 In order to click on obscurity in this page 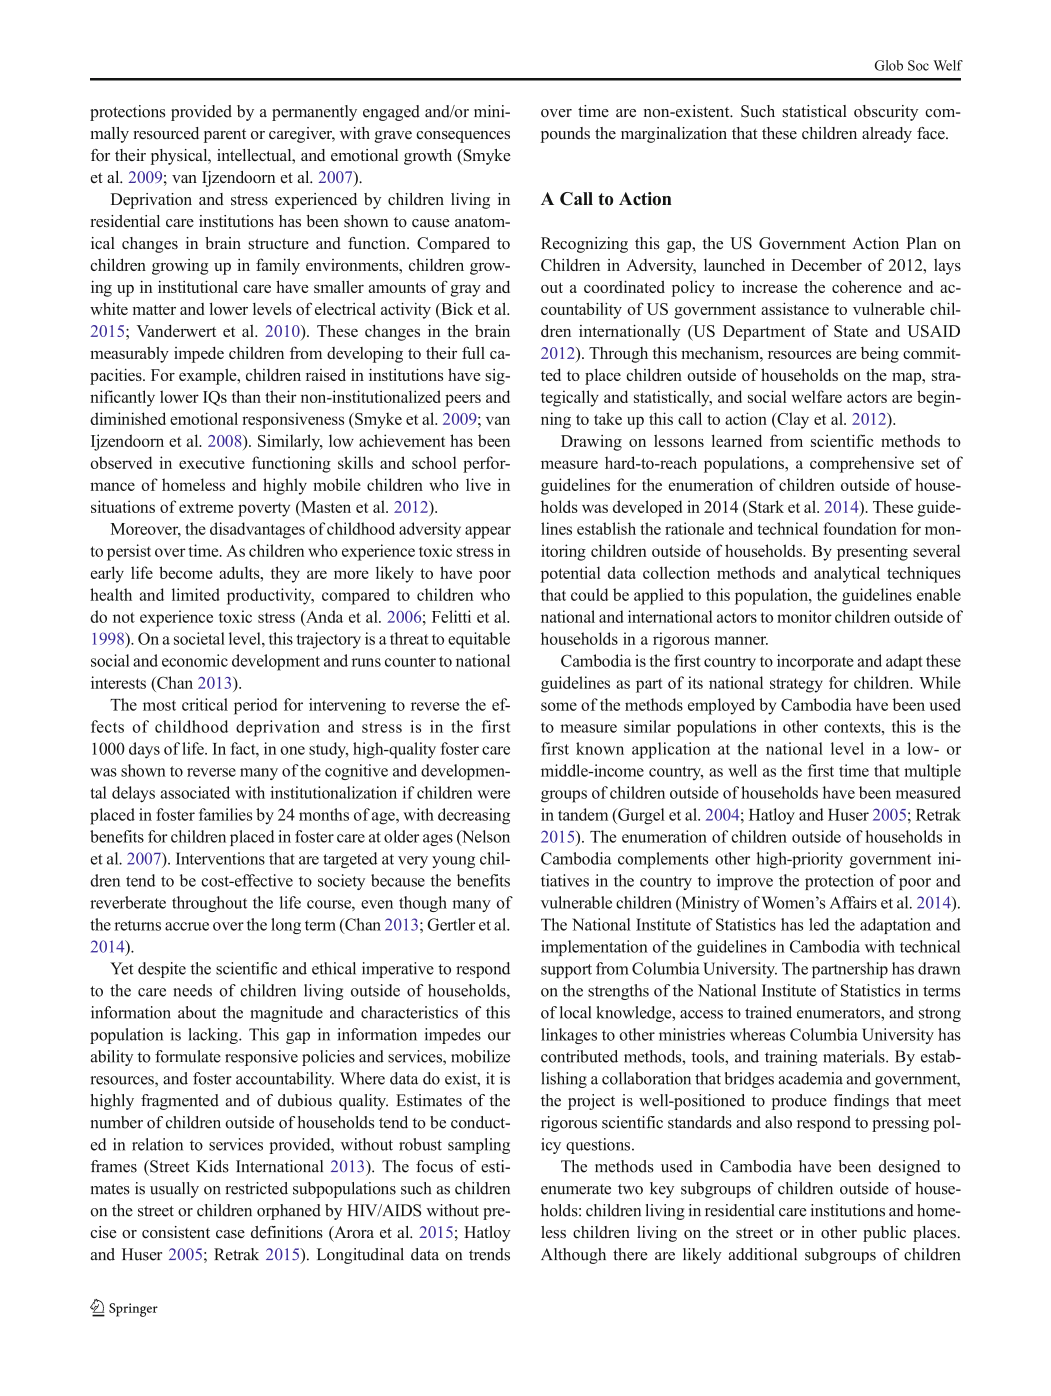, I will do `click(886, 113)`.
